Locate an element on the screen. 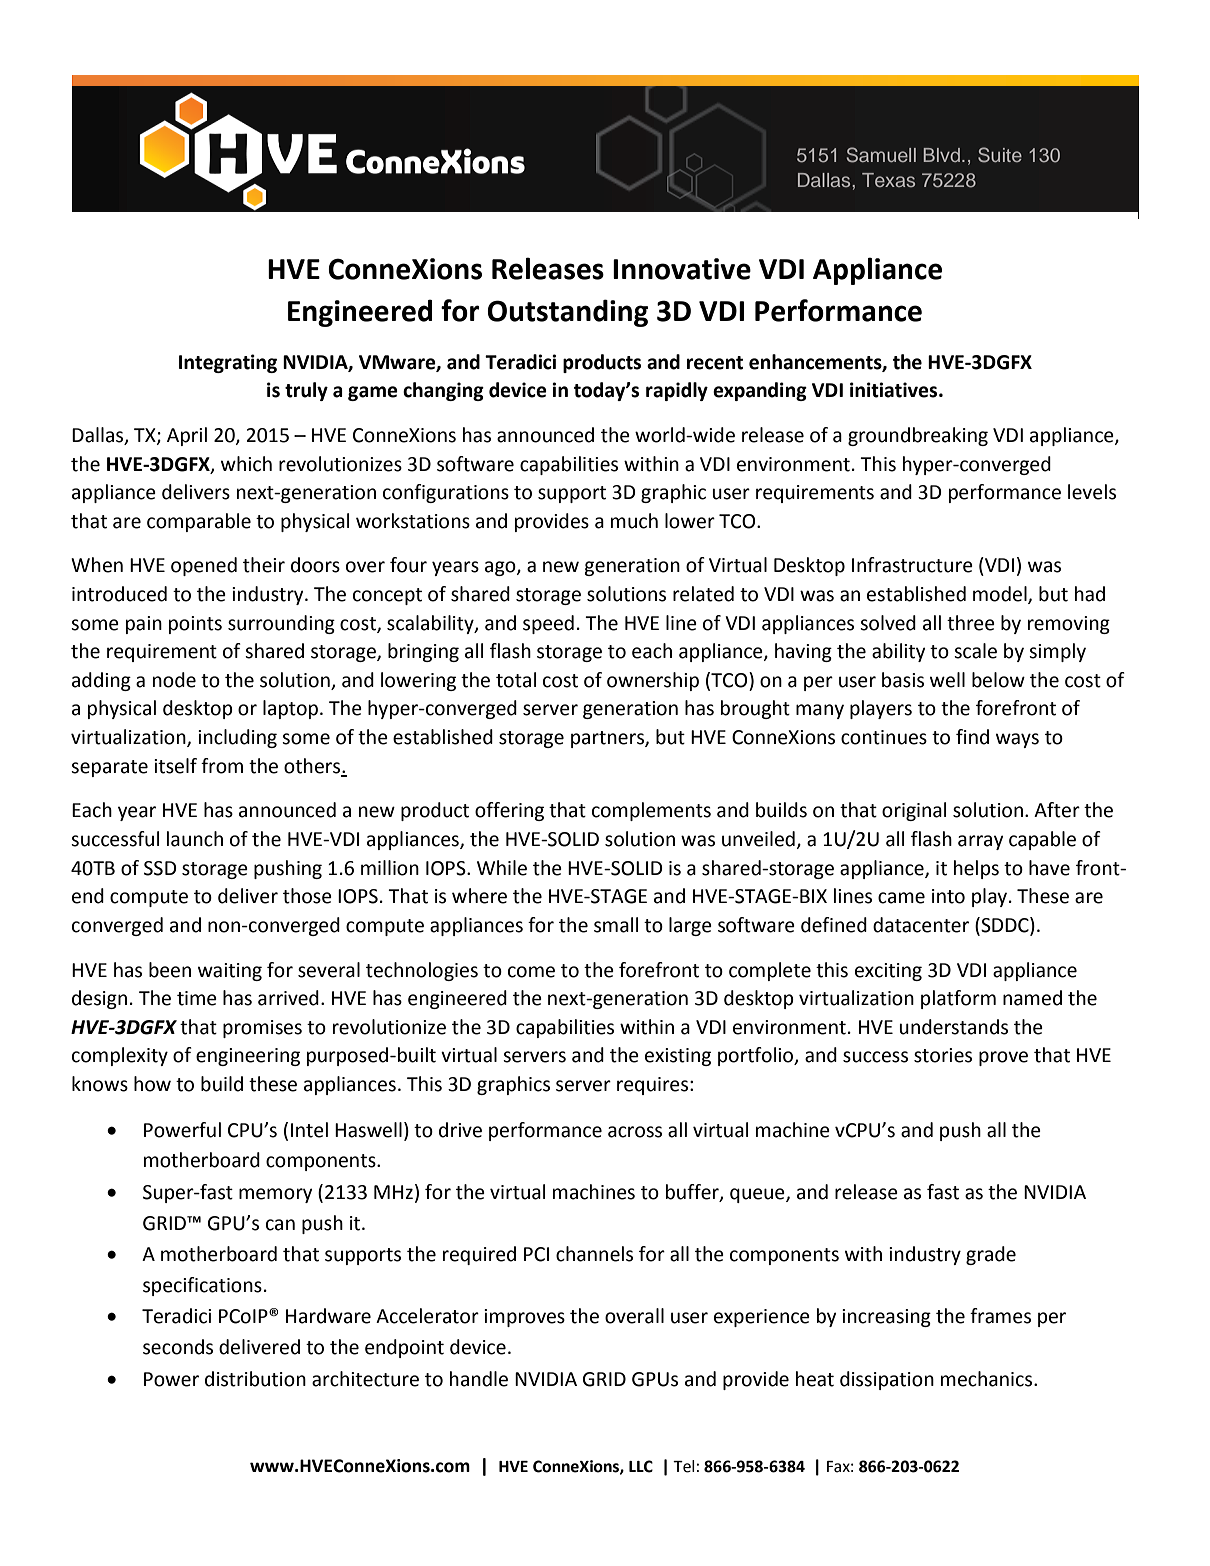  across is located at coordinates (635, 1132).
